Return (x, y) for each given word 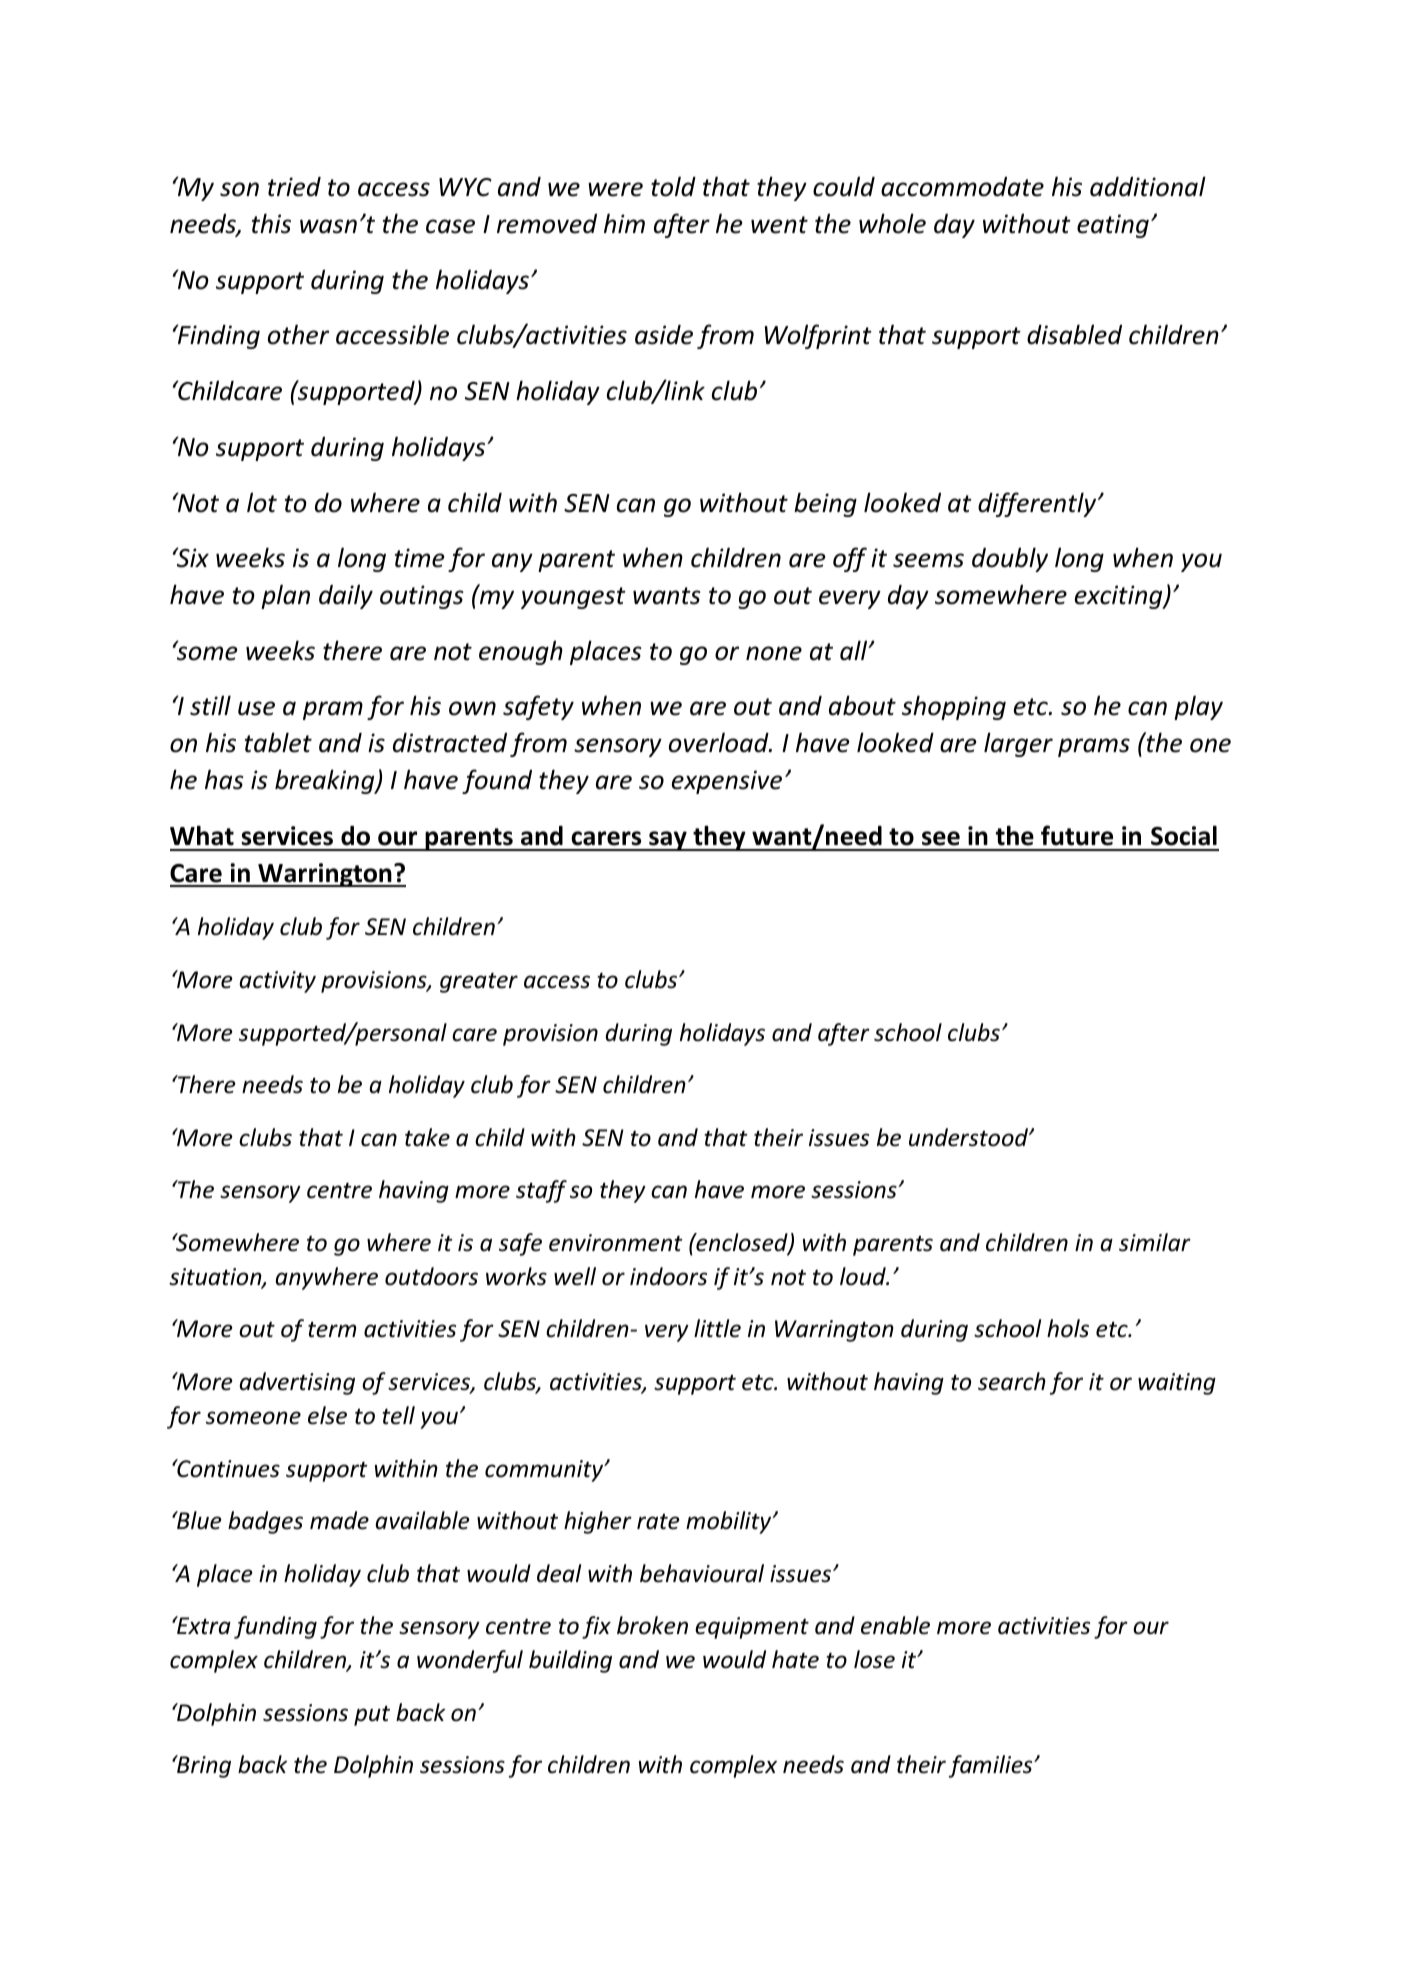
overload (720, 742)
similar (1155, 1242)
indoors (668, 1276)
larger (1018, 744)
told (673, 186)
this (271, 223)
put (372, 1715)
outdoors (431, 1276)
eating (1113, 226)
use (256, 708)
